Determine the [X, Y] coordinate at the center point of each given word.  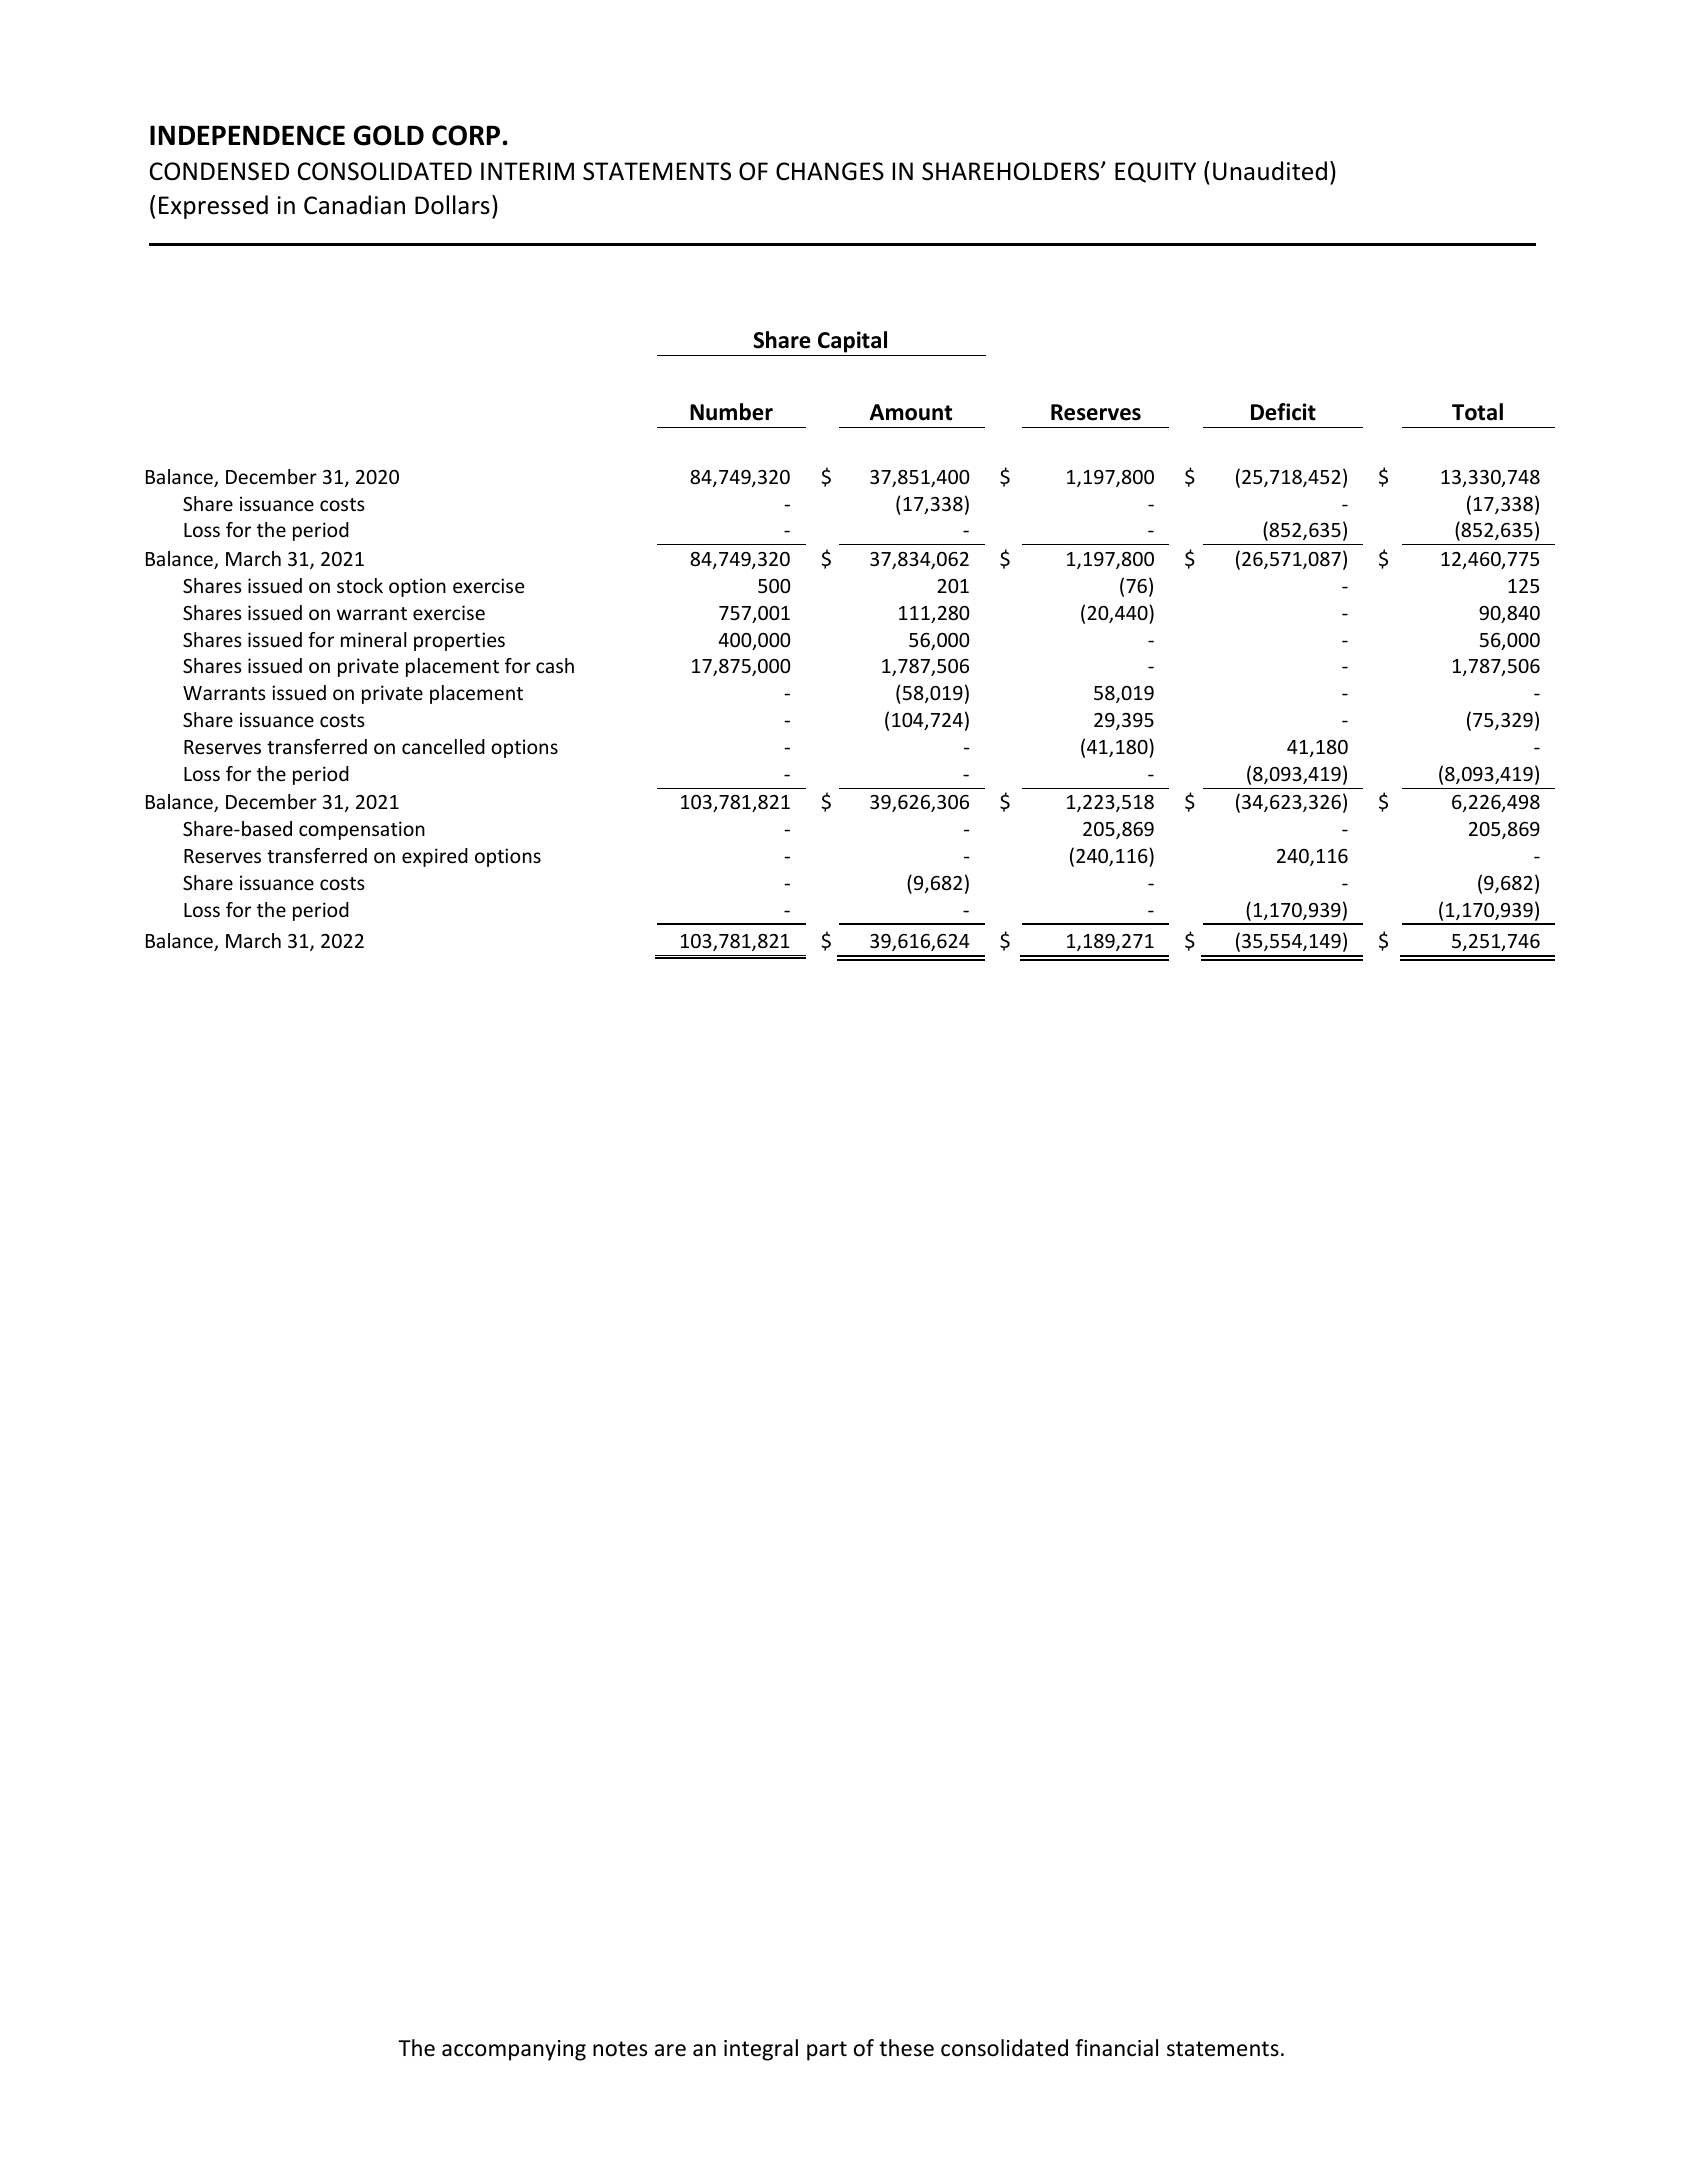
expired [435, 857]
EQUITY [1155, 172]
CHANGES [830, 171]
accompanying [514, 2050]
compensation [362, 830]
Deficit [1283, 412]
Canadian [354, 205]
